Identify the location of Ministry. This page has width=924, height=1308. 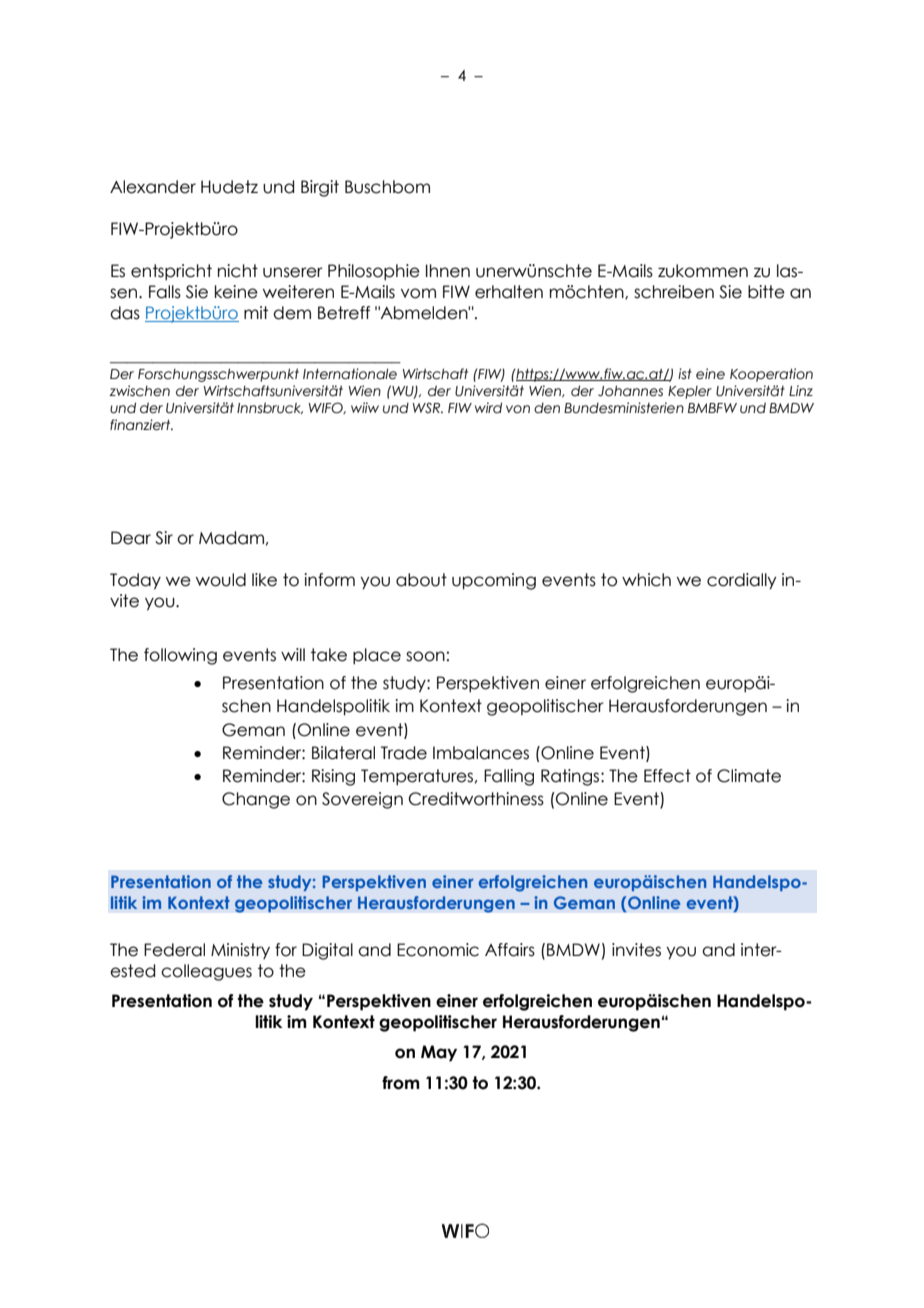
(240, 951).
